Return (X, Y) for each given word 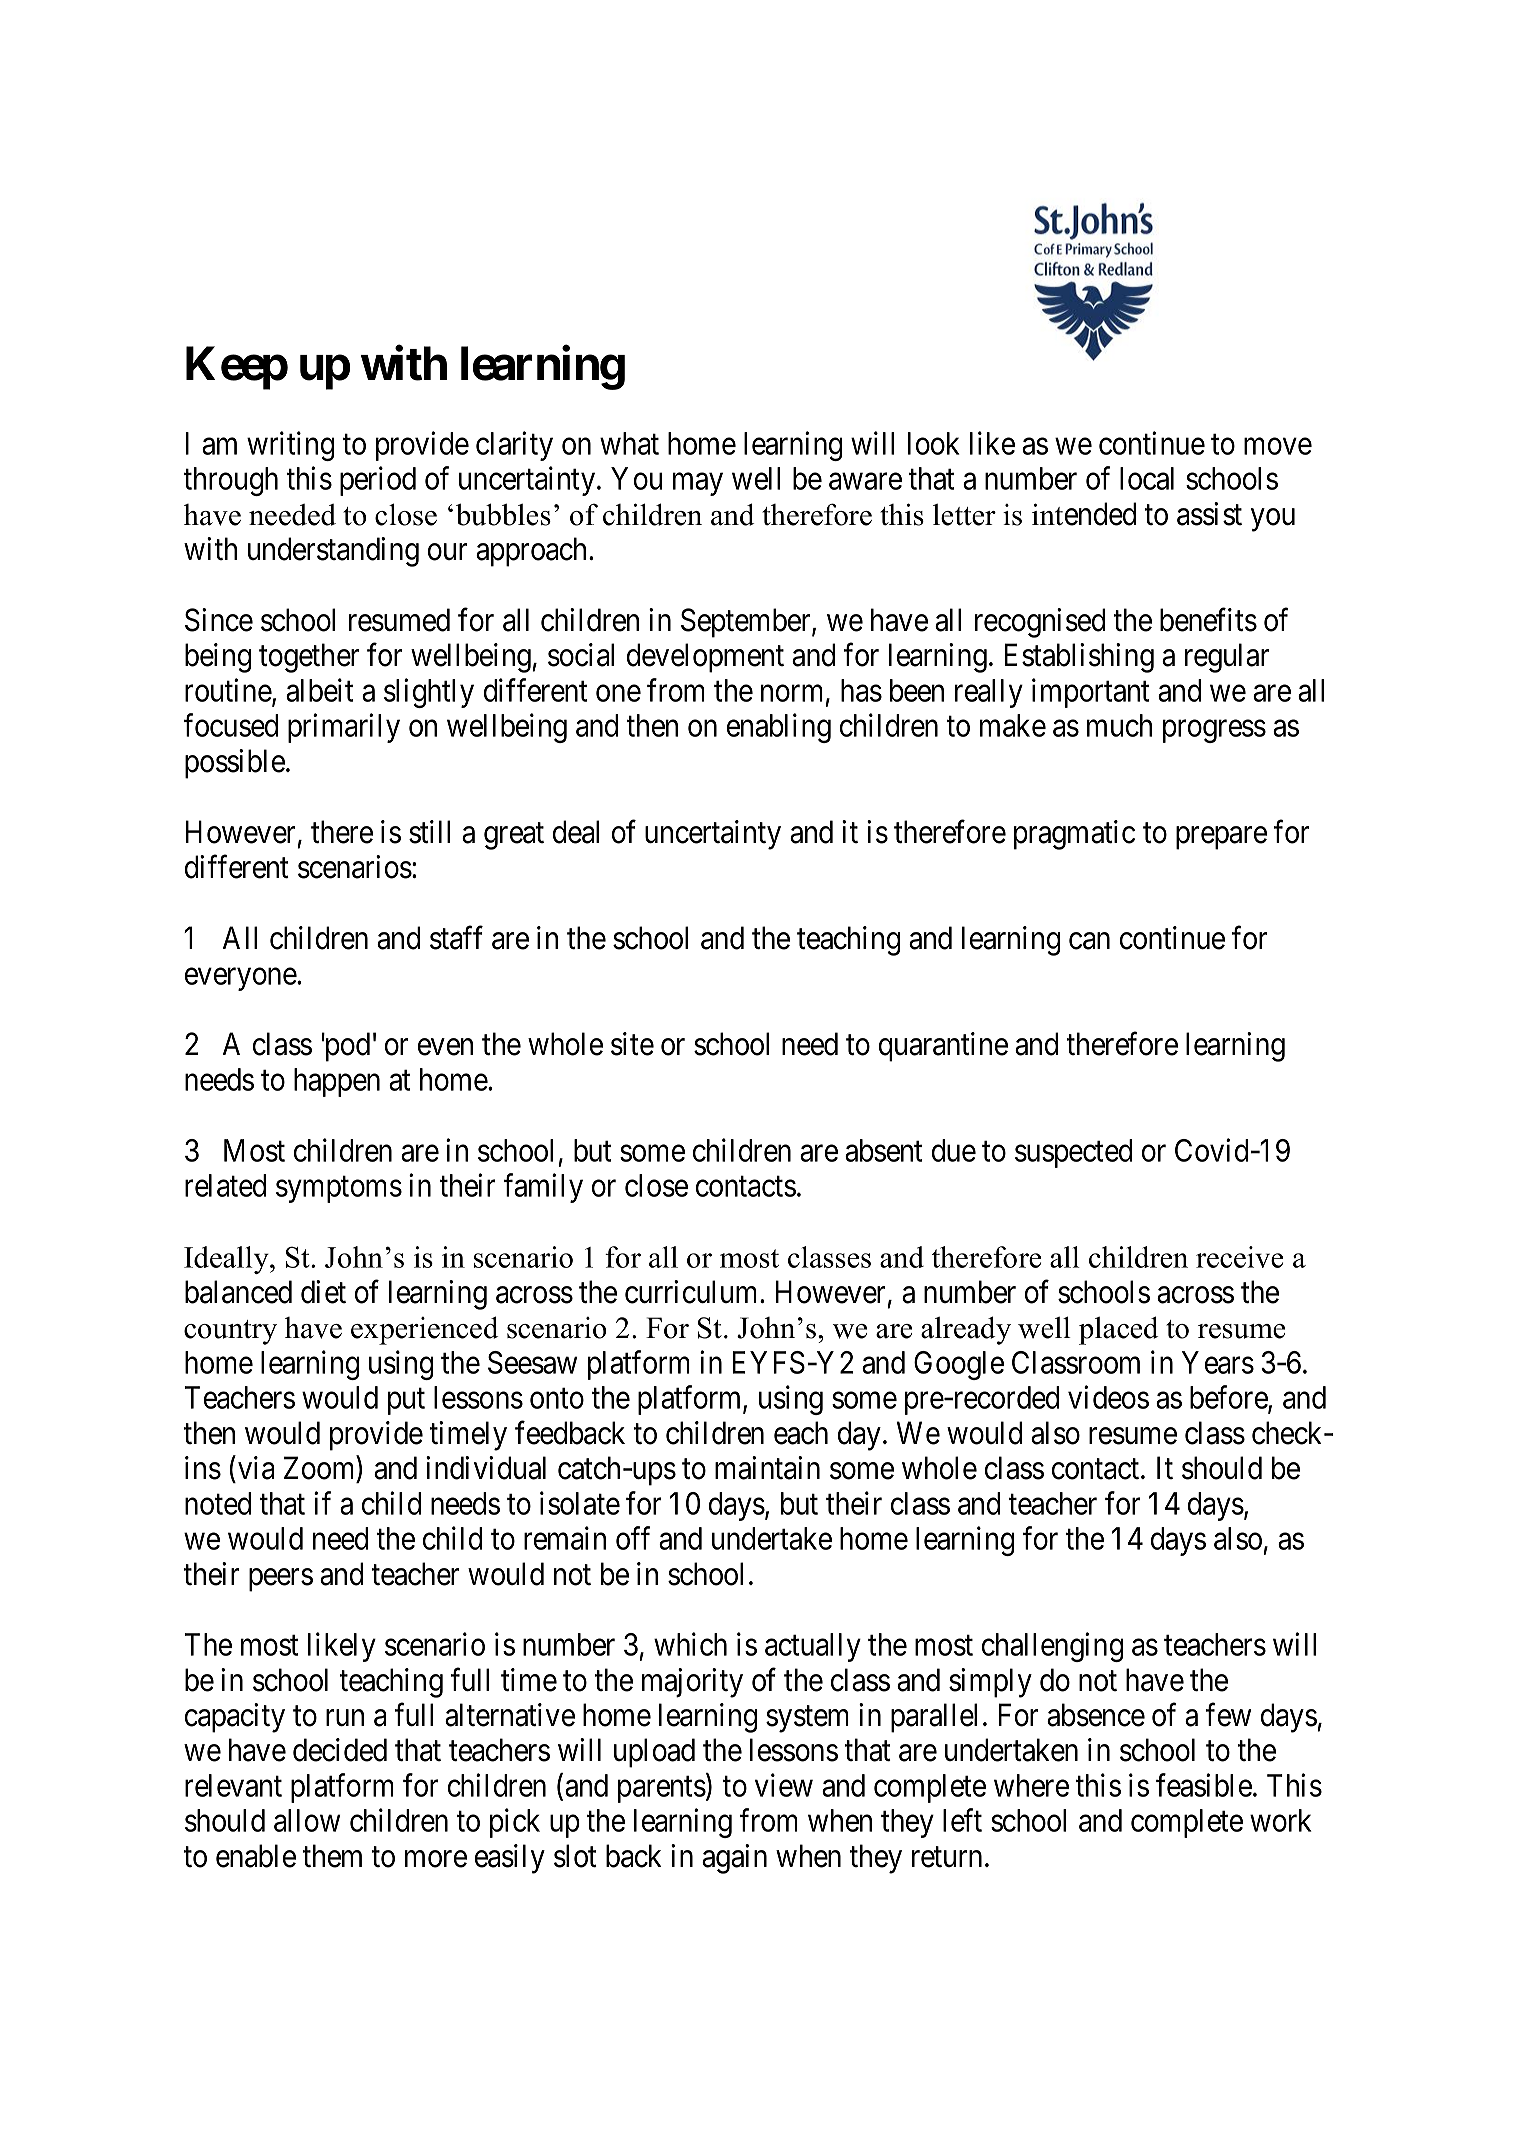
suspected (1073, 1153)
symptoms (339, 1190)
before (1229, 1398)
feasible (1204, 1785)
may (698, 484)
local (1147, 478)
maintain (767, 1468)
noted (218, 1503)
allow (307, 1820)
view (784, 1785)
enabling (779, 728)
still (429, 832)
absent (883, 1150)
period (378, 481)
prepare (1221, 838)
